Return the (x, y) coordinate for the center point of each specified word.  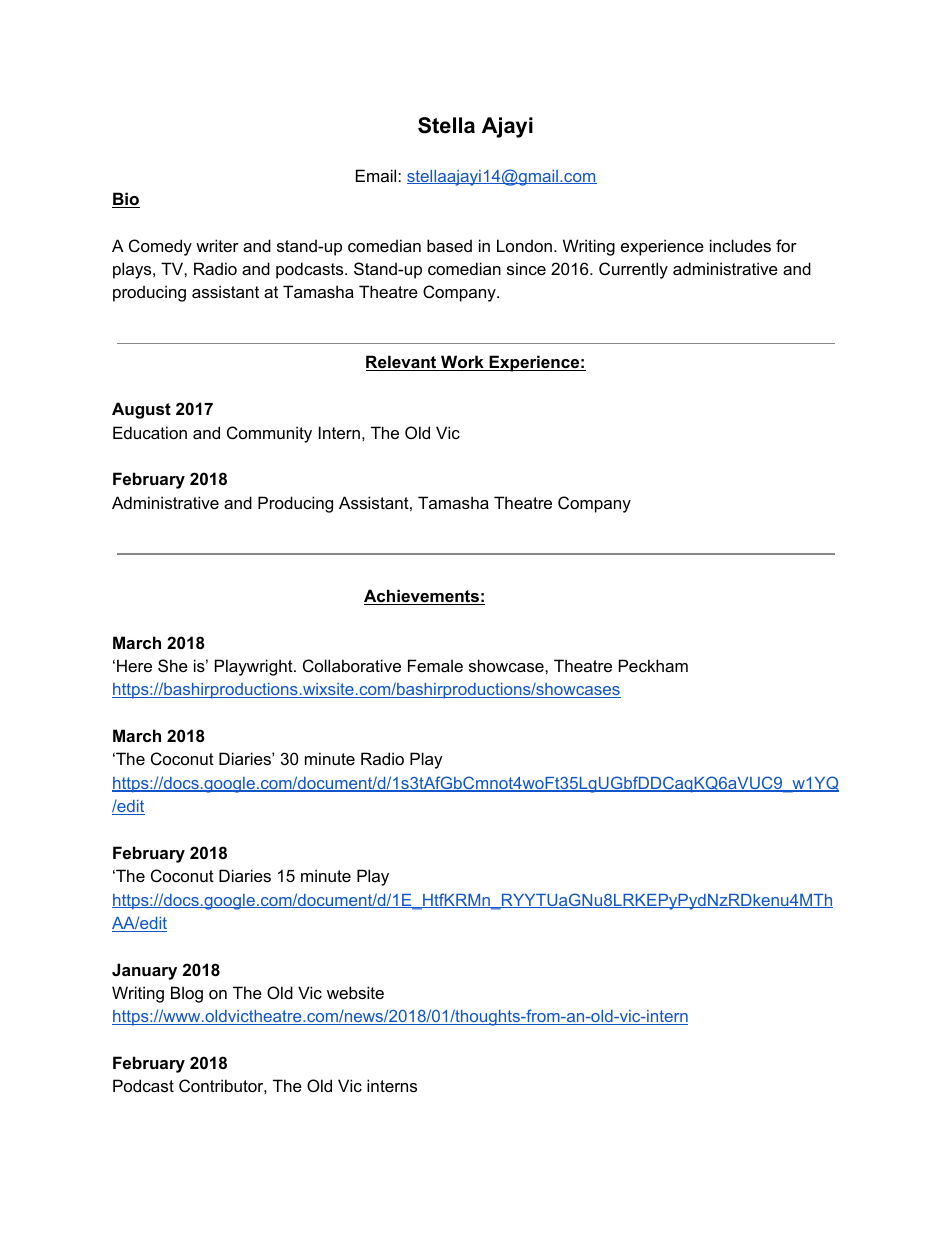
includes (740, 245)
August (141, 410)
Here (134, 665)
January (144, 971)
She (173, 665)
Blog (187, 994)
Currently (633, 270)
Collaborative (352, 665)
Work (462, 363)
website (355, 992)
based (449, 245)
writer (217, 245)
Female (435, 665)
